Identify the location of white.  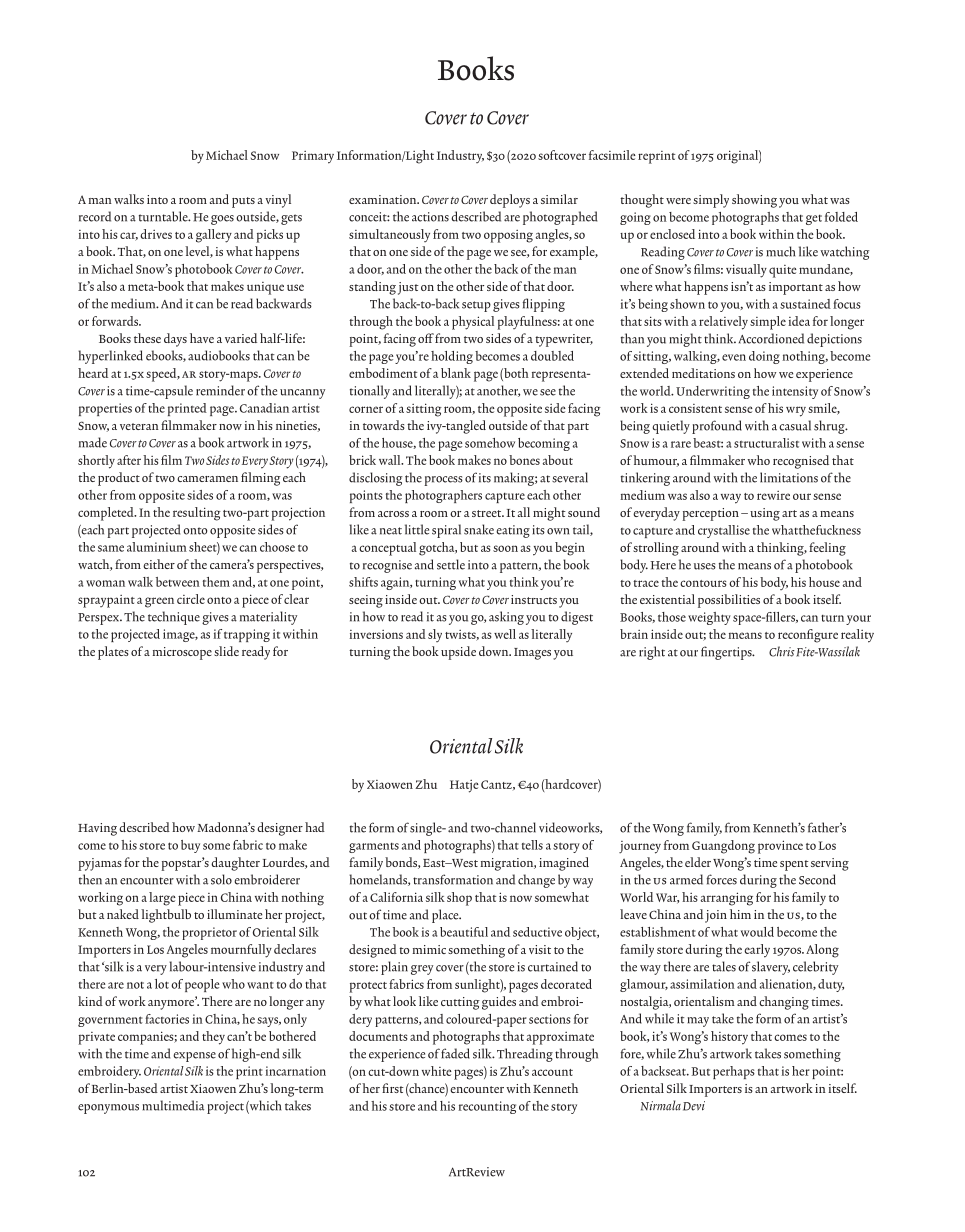
(437, 1071).
